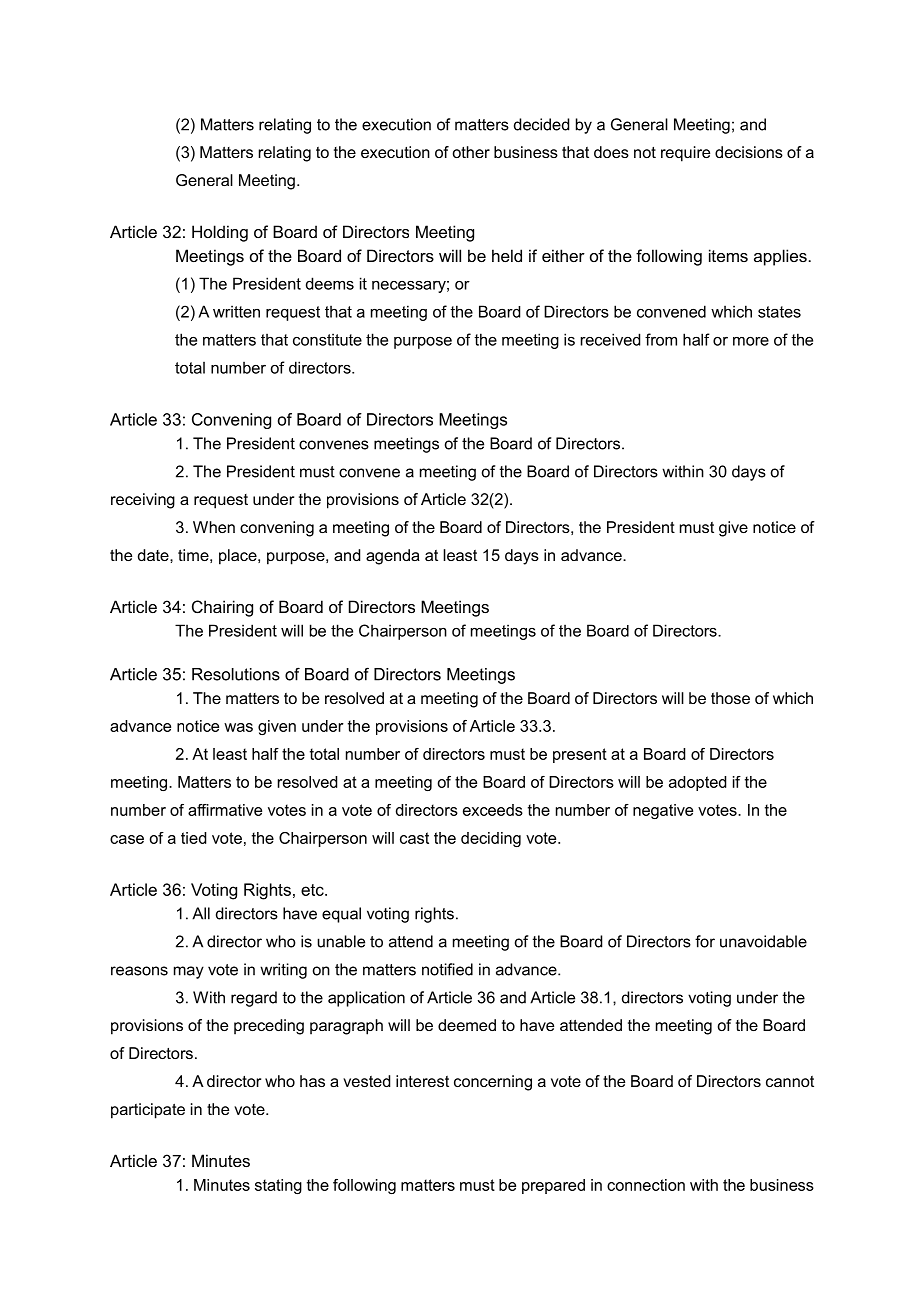  Describe the element at coordinates (751, 341) in the image. I see `more` at that location.
